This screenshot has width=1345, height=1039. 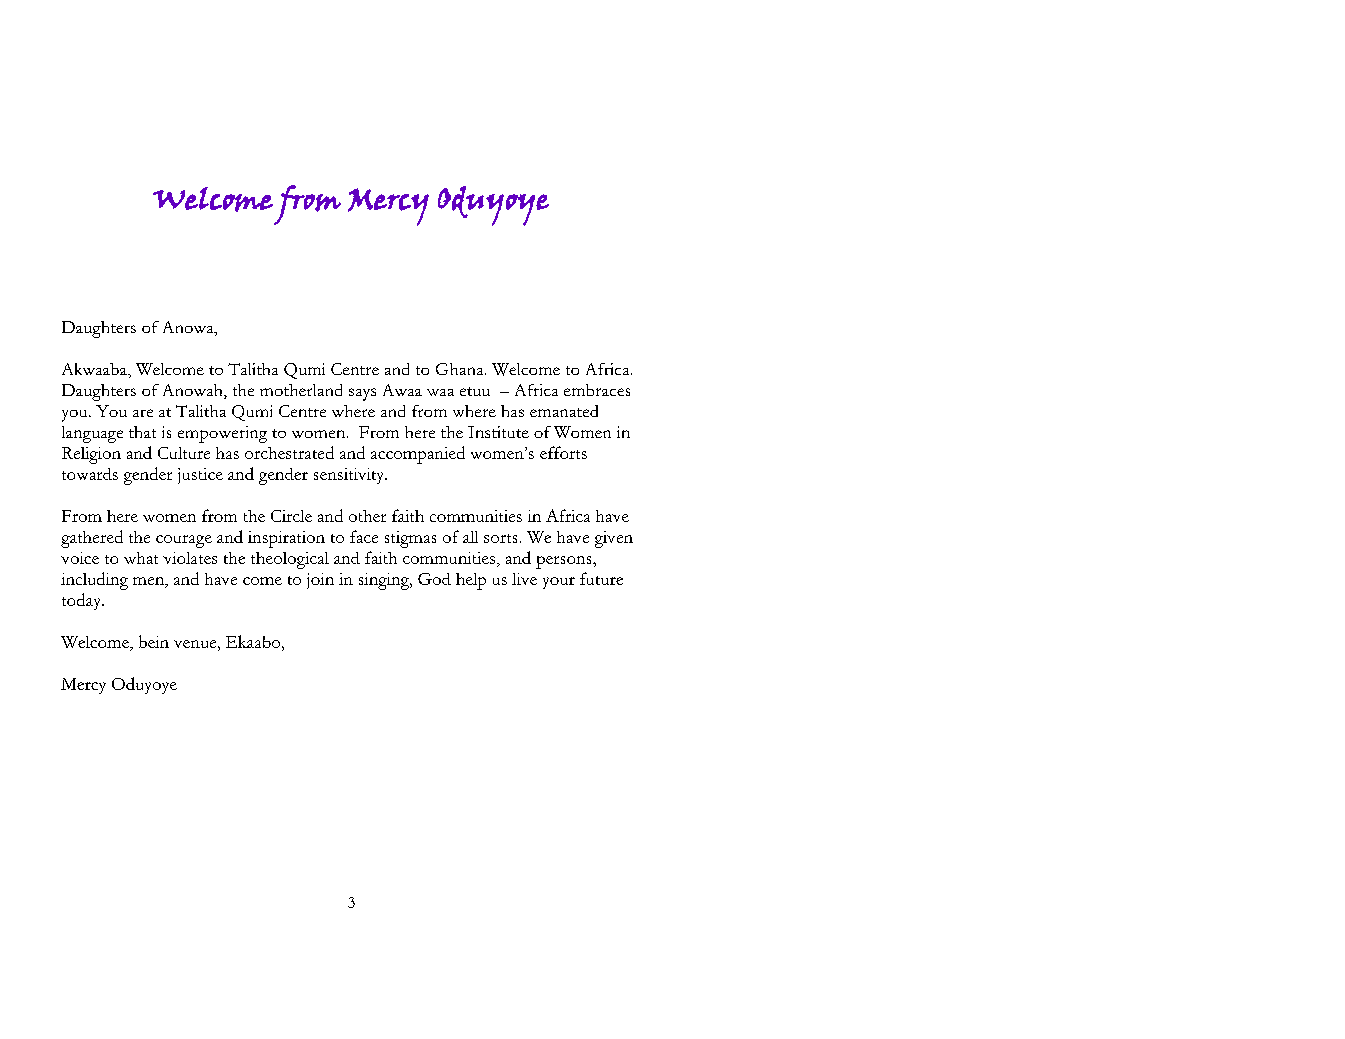 I want to click on justice, so click(x=200, y=476).
